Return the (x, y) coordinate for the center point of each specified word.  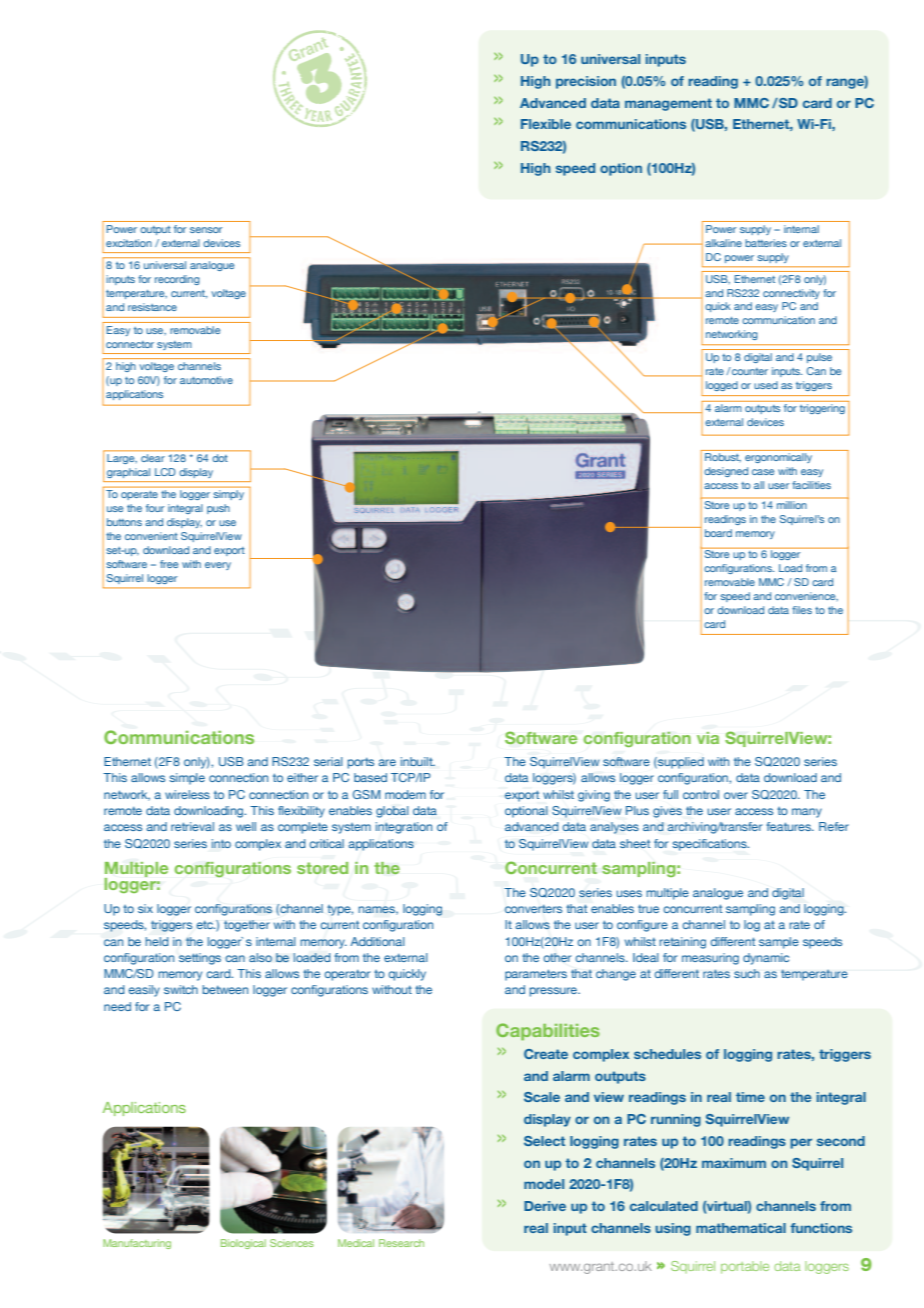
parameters (536, 975)
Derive (545, 1206)
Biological (243, 1244)
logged (722, 386)
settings (200, 959)
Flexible (546, 124)
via (708, 738)
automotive (206, 380)
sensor (206, 230)
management (668, 104)
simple (187, 779)
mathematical (741, 1228)
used (766, 385)
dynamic (766, 959)
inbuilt (418, 761)
